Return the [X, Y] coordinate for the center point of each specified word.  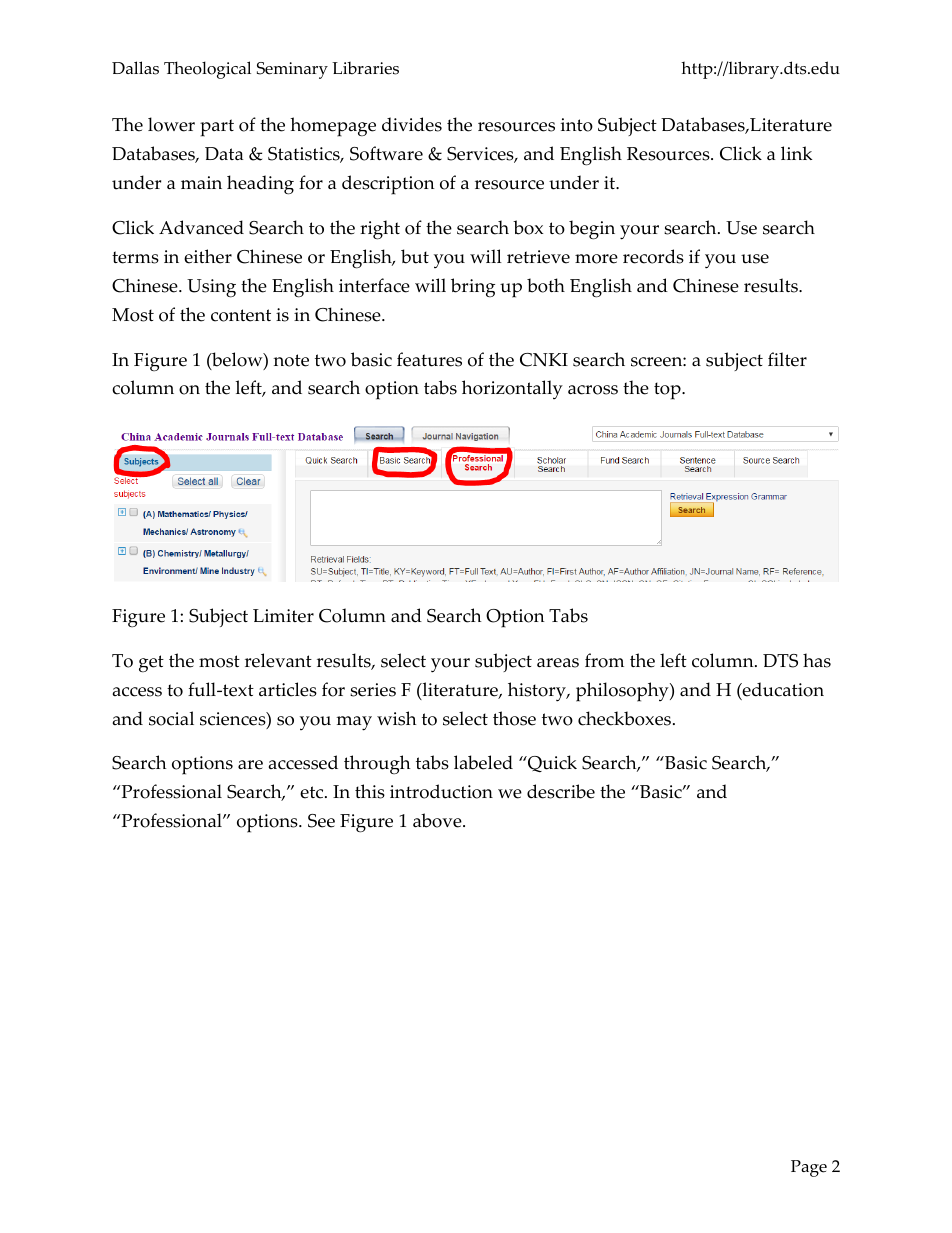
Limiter [283, 616]
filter [787, 359]
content [241, 315]
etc [313, 792]
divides [412, 124]
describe [561, 791]
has [817, 660]
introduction [441, 791]
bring [473, 288]
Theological [207, 70]
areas [558, 663]
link [796, 153]
